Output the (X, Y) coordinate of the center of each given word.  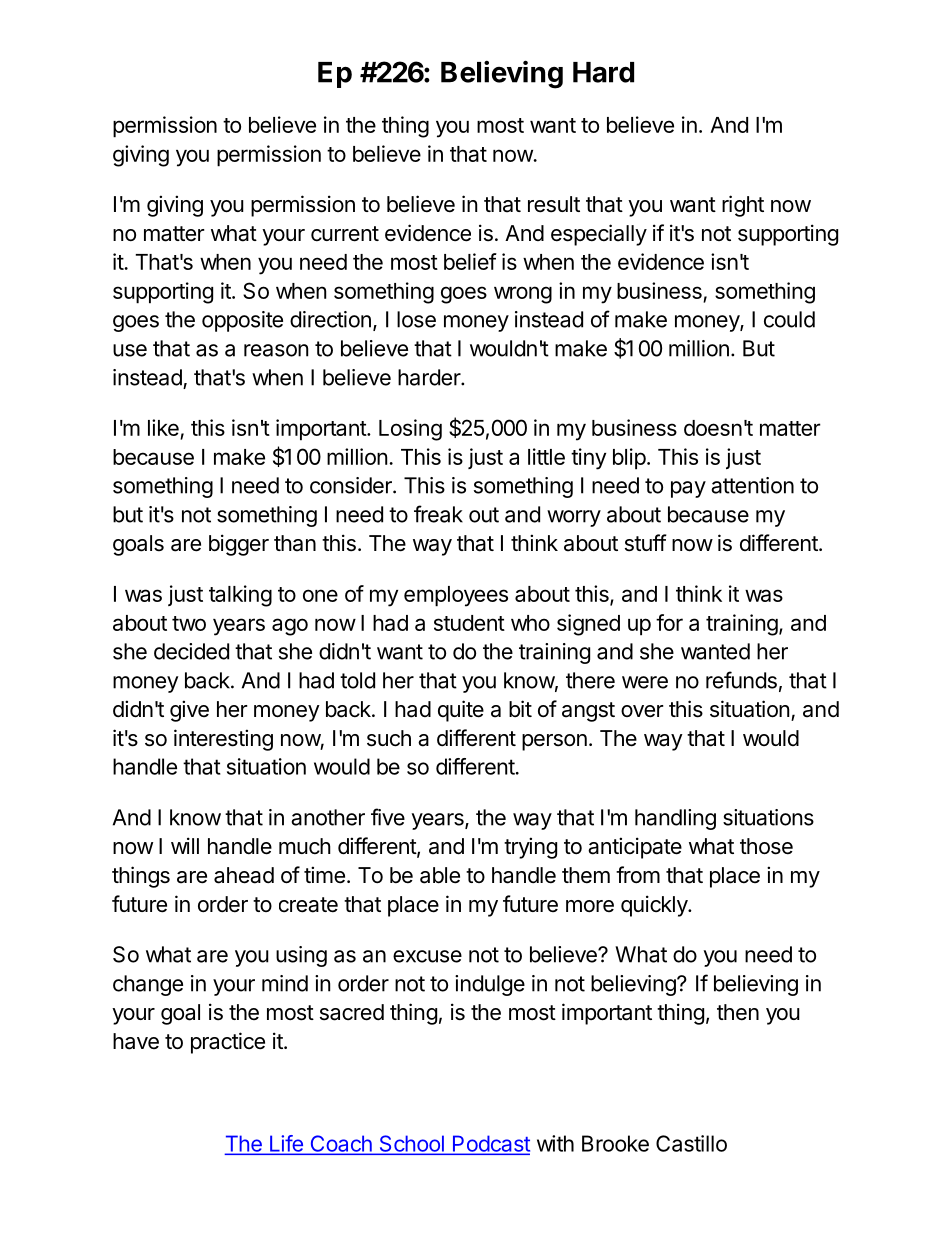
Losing (410, 430)
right (743, 206)
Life (286, 1144)
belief (470, 261)
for (669, 622)
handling (675, 819)
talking (240, 596)
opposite (242, 321)
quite (461, 711)
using (301, 956)
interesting (223, 740)
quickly (655, 906)
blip (629, 459)
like (163, 427)
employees (456, 596)
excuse (427, 956)
